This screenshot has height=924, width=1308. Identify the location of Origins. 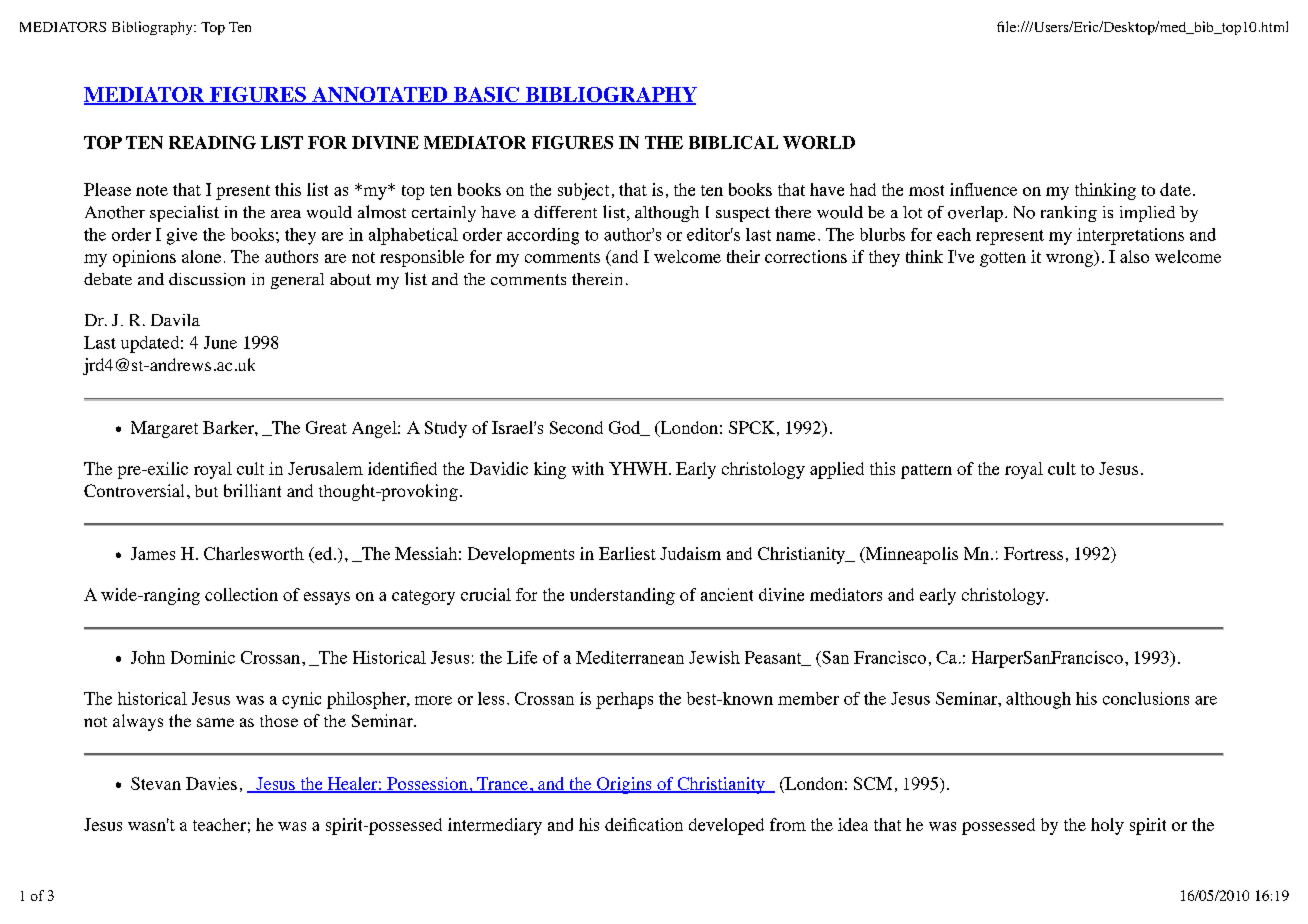
(624, 785).
